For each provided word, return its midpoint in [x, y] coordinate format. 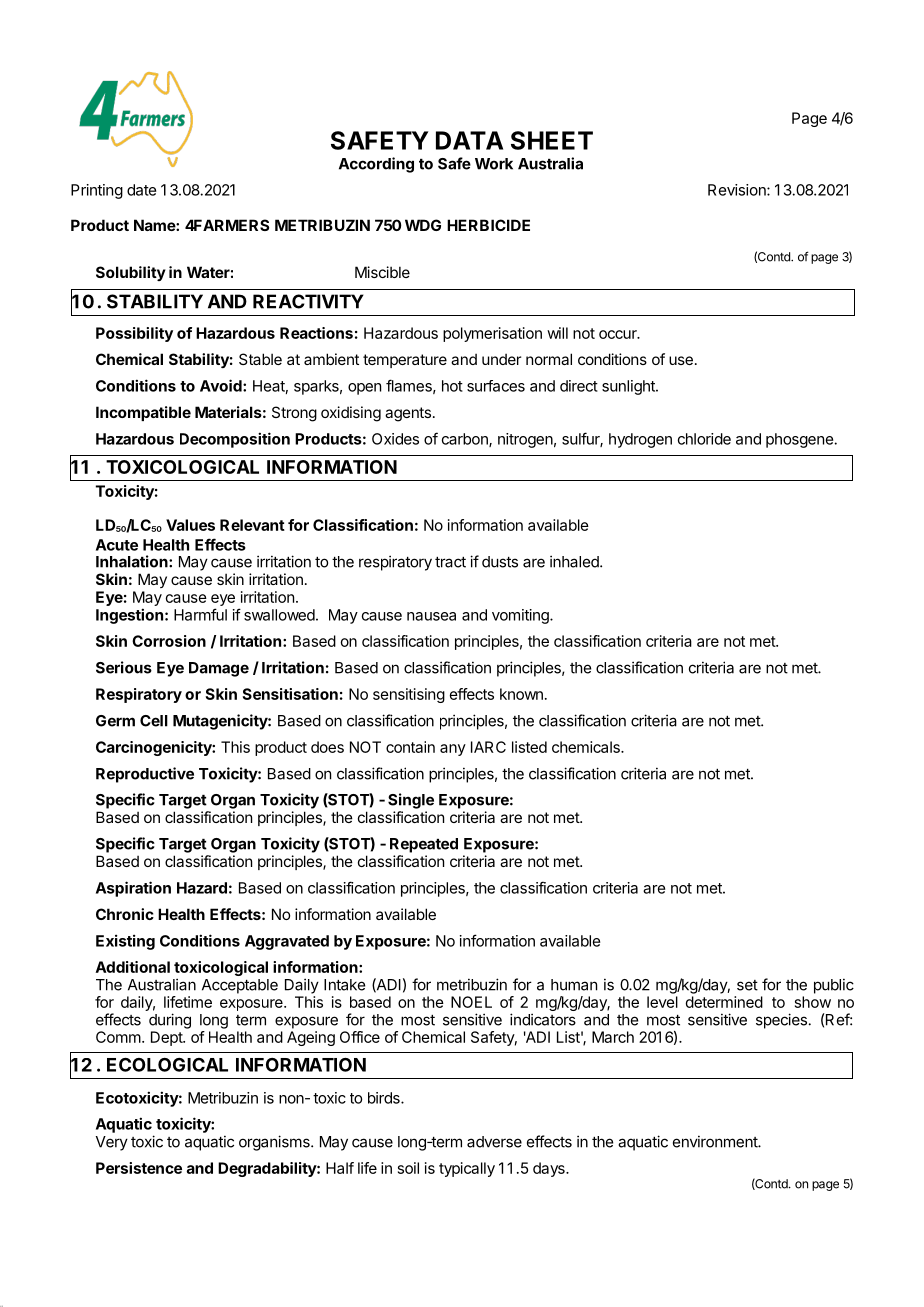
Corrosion [169, 641]
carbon [466, 440]
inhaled [575, 561]
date [141, 190]
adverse [494, 1142]
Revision [738, 190]
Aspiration [133, 889]
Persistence [139, 1168]
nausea [431, 616]
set [747, 985]
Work [494, 164]
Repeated [424, 845]
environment [716, 1141]
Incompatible [143, 413]
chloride [704, 439]
